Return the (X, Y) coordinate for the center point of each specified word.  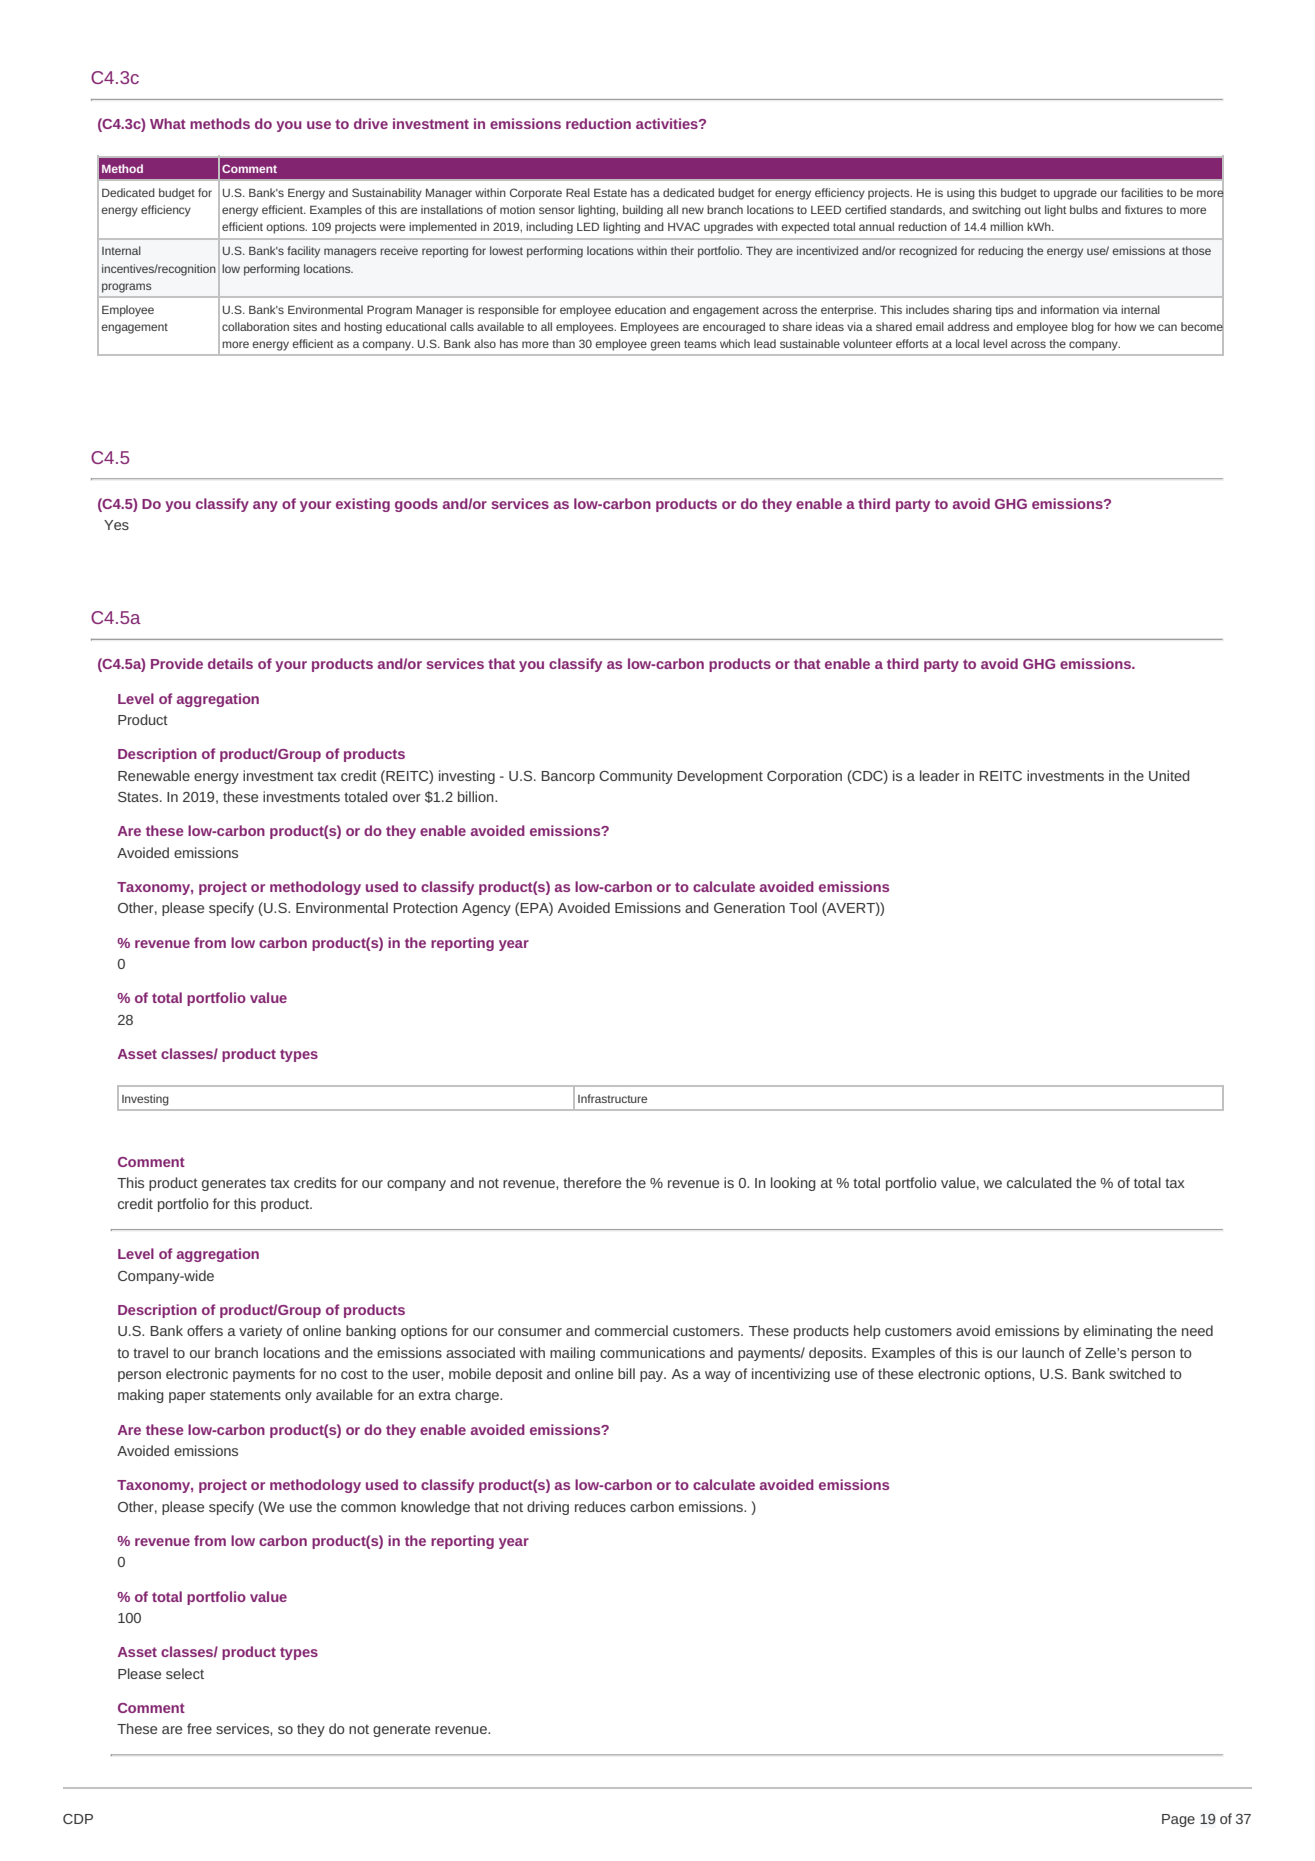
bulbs (1084, 209)
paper (187, 1397)
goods (416, 505)
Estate (610, 192)
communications (652, 1352)
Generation (749, 907)
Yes (116, 525)
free (199, 1728)
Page (1178, 1820)
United (1169, 775)
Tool (803, 907)
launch (1043, 1352)
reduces (600, 1506)
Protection (425, 907)
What (168, 123)
